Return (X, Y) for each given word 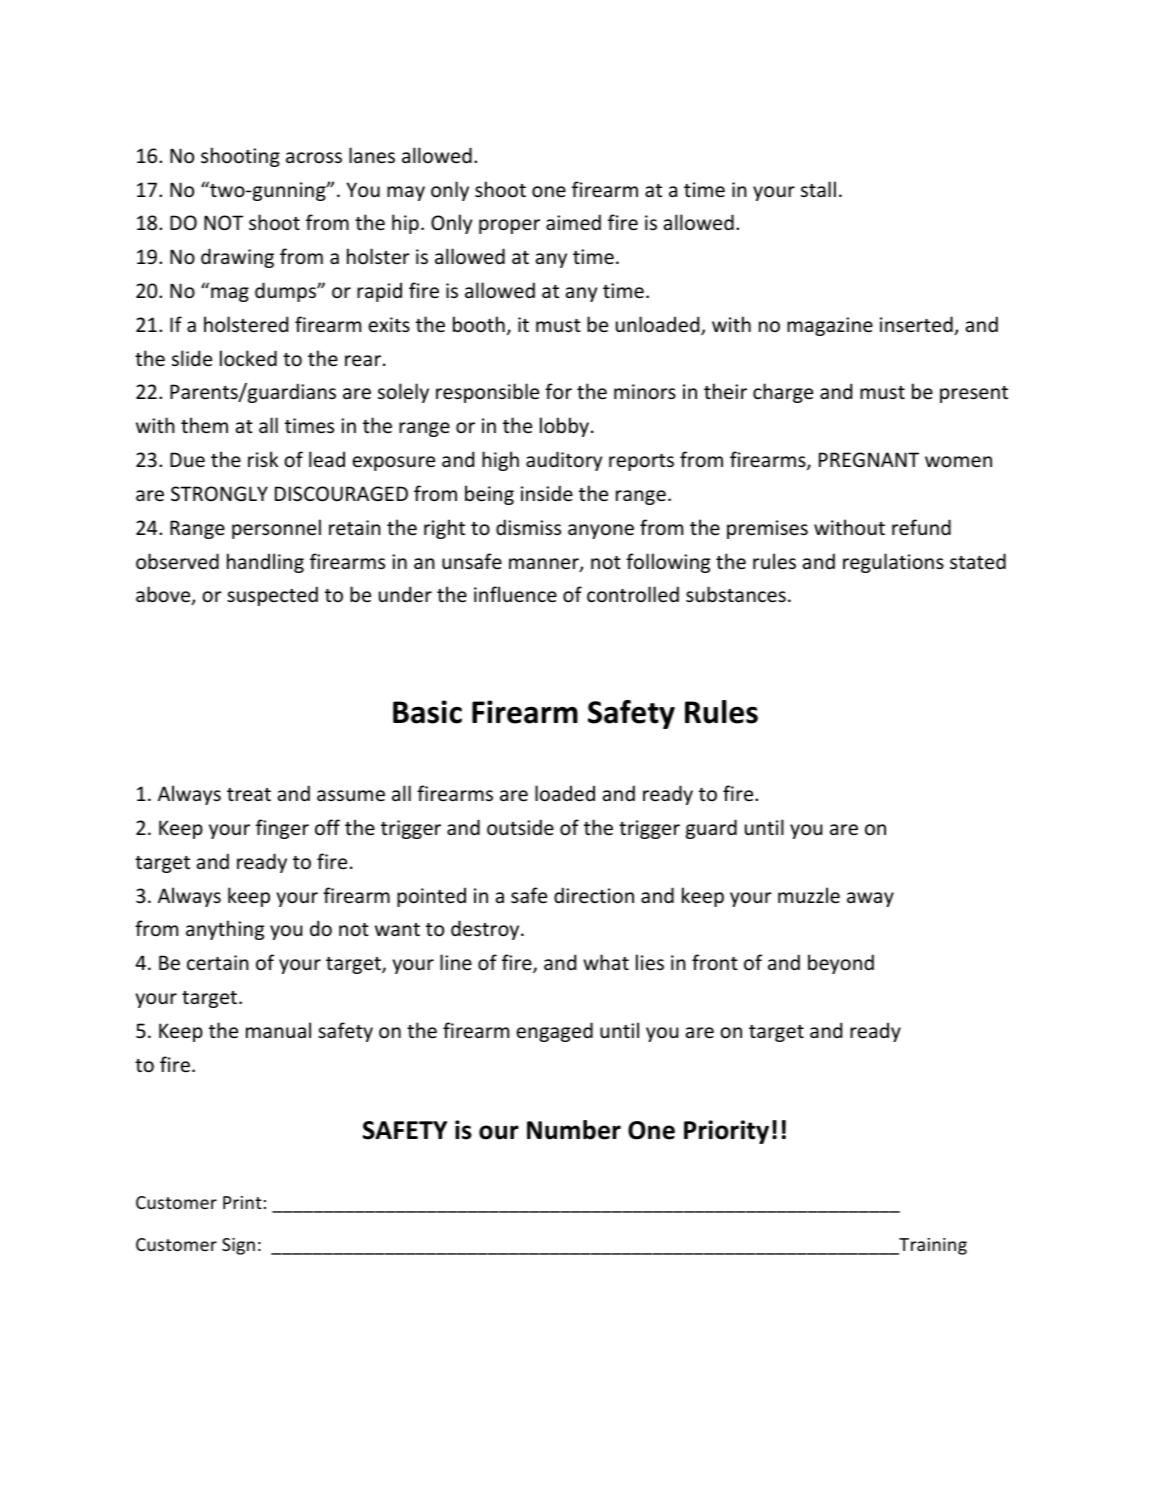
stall (818, 189)
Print (242, 1202)
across (314, 158)
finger (282, 829)
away (870, 899)
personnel (276, 529)
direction (594, 895)
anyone (601, 531)
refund (921, 527)
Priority (726, 1132)
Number (574, 1130)
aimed (573, 222)
